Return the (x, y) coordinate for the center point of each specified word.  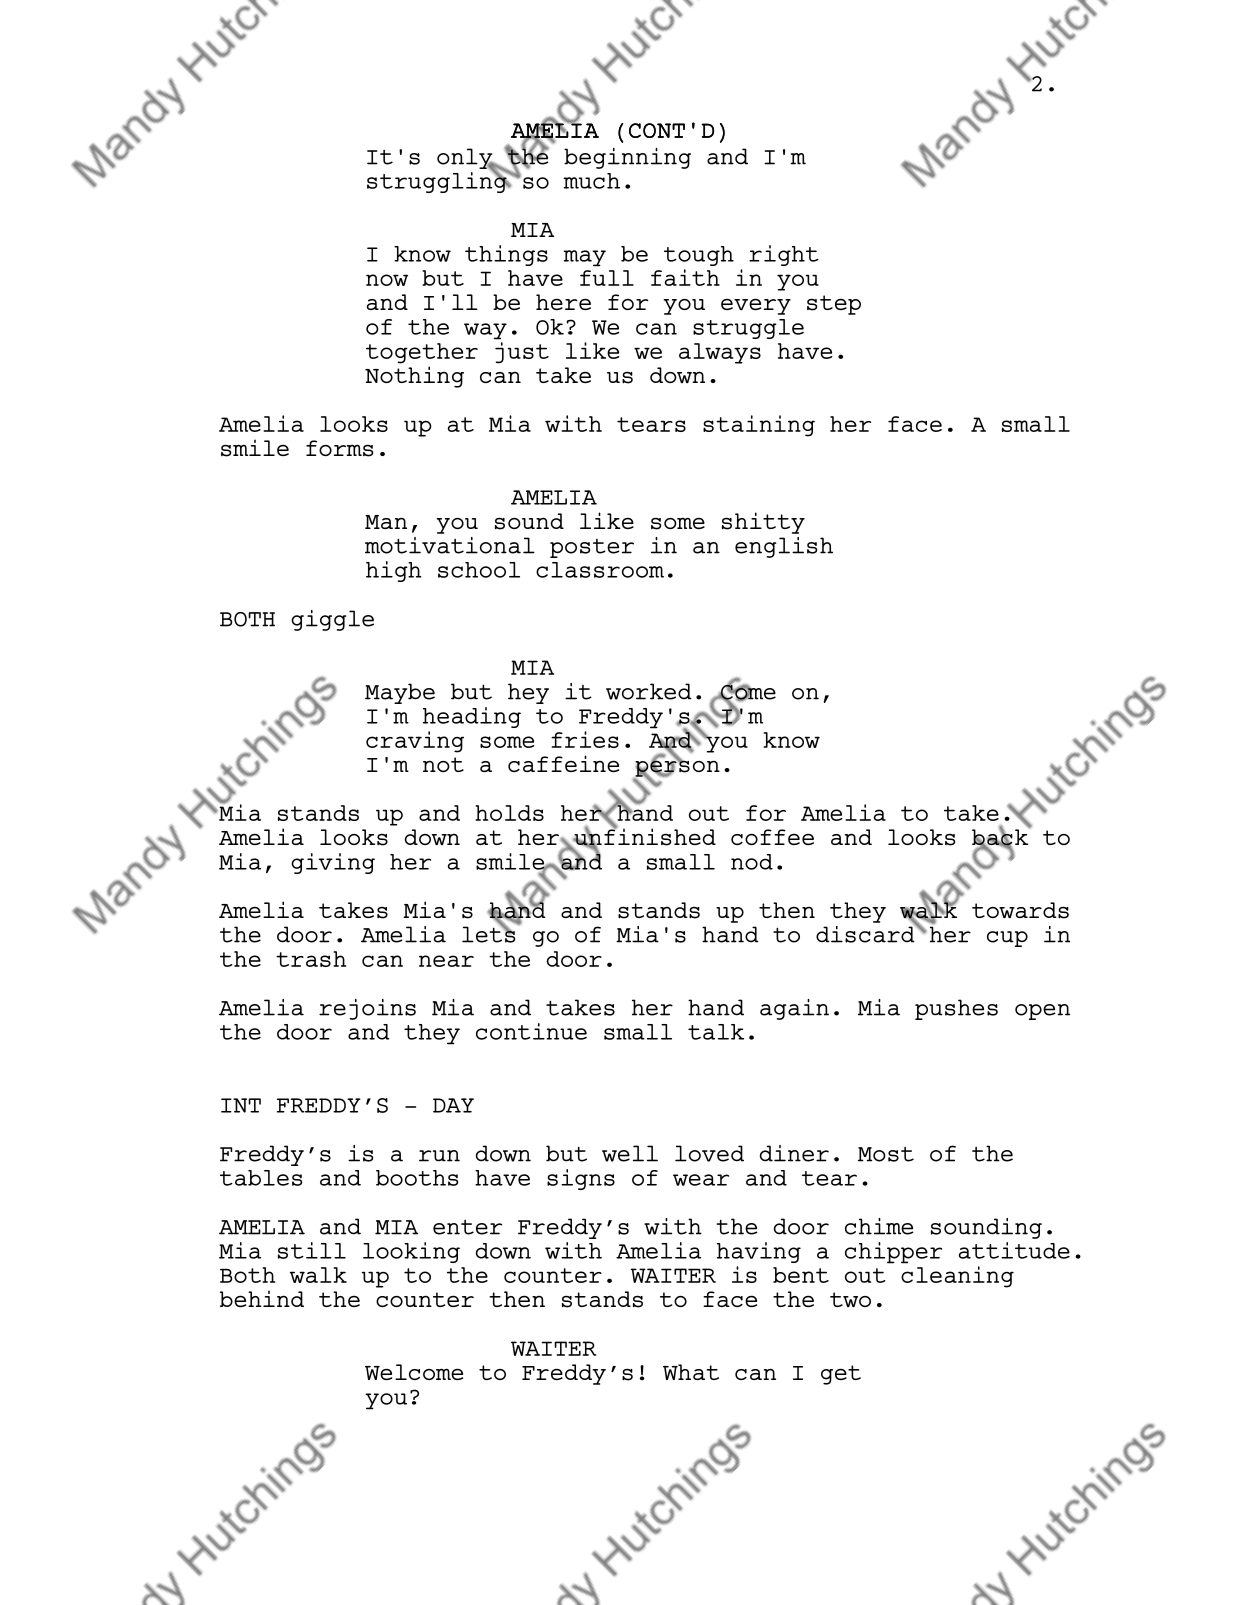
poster (592, 548)
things (506, 255)
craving (415, 742)
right (784, 255)
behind (262, 1298)
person (676, 768)
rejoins (367, 1009)
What (691, 1372)
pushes (956, 1009)
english (784, 547)
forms (339, 448)
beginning (627, 158)
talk (716, 1032)
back (1001, 837)
